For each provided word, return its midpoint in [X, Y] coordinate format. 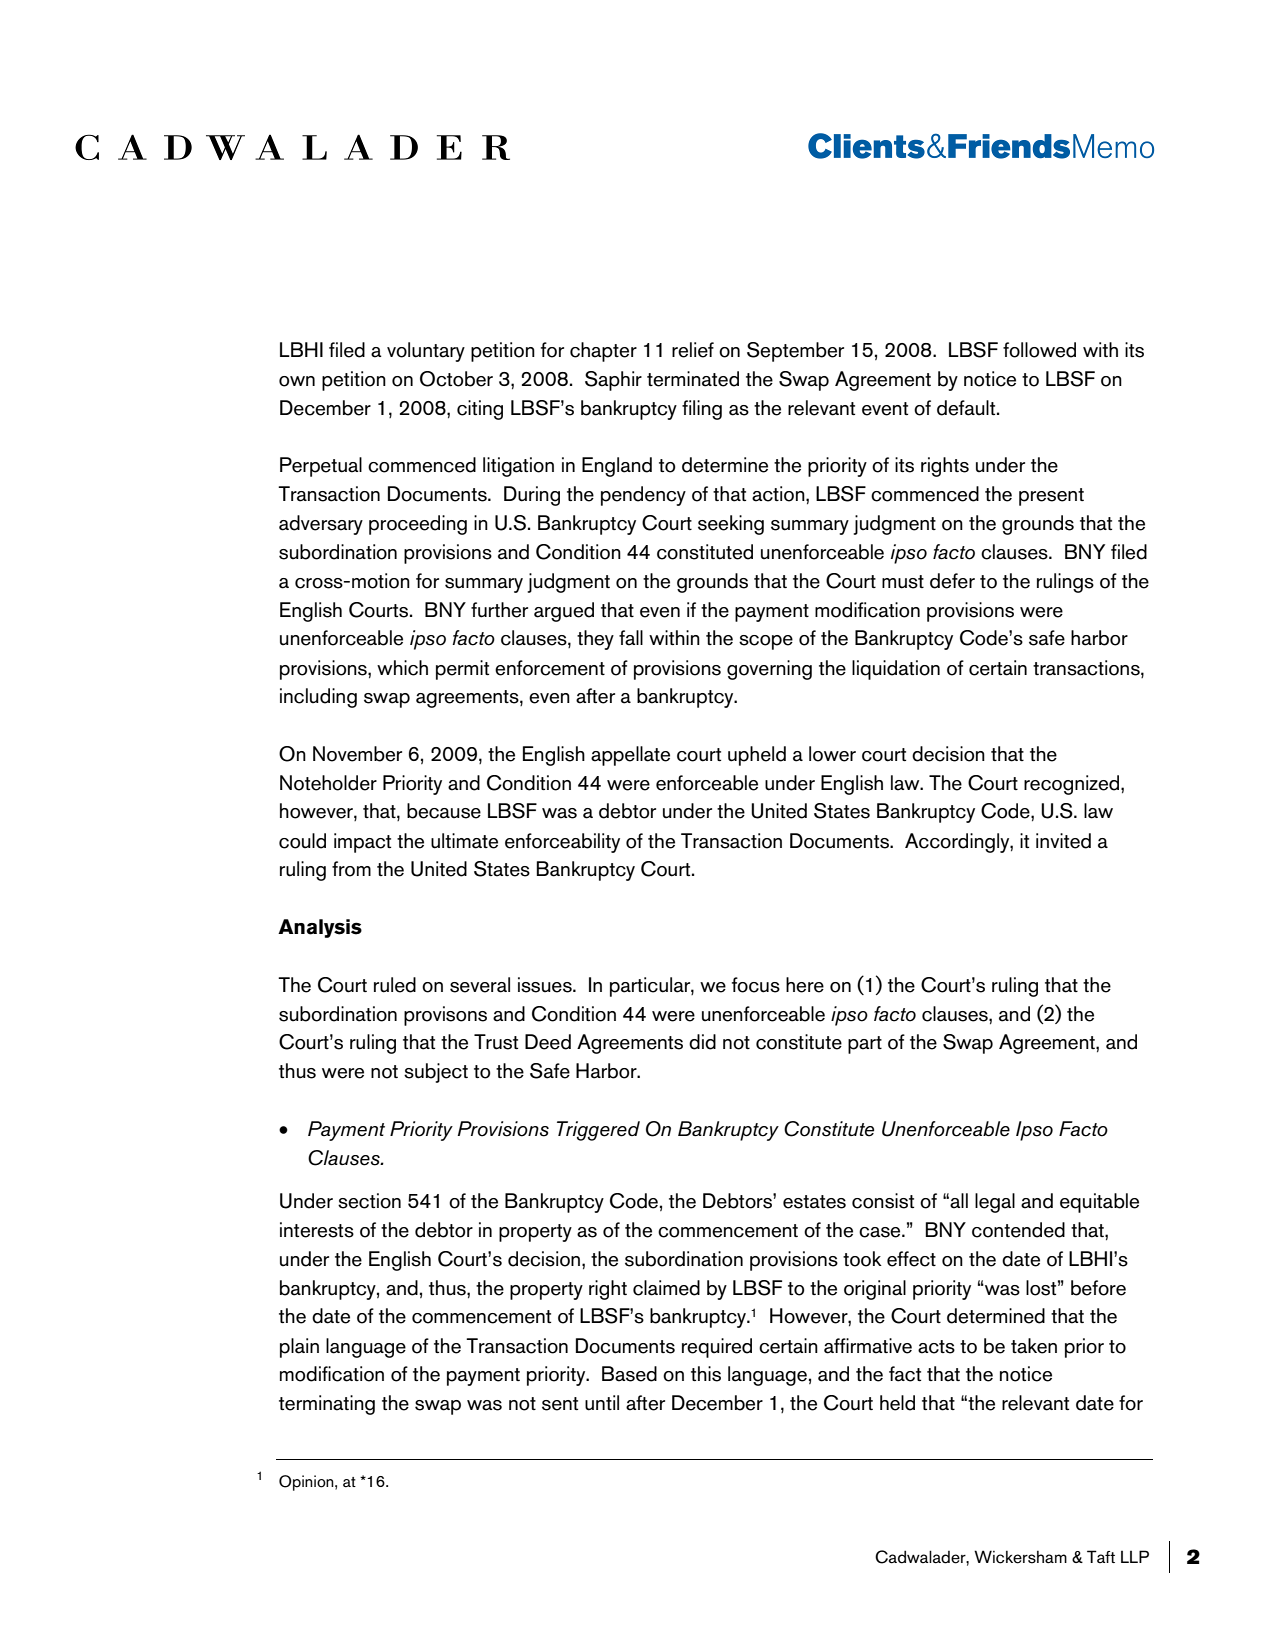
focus [756, 985]
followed [1039, 350]
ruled [395, 985]
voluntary [426, 352]
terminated [693, 379]
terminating [327, 1405]
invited [1063, 841]
